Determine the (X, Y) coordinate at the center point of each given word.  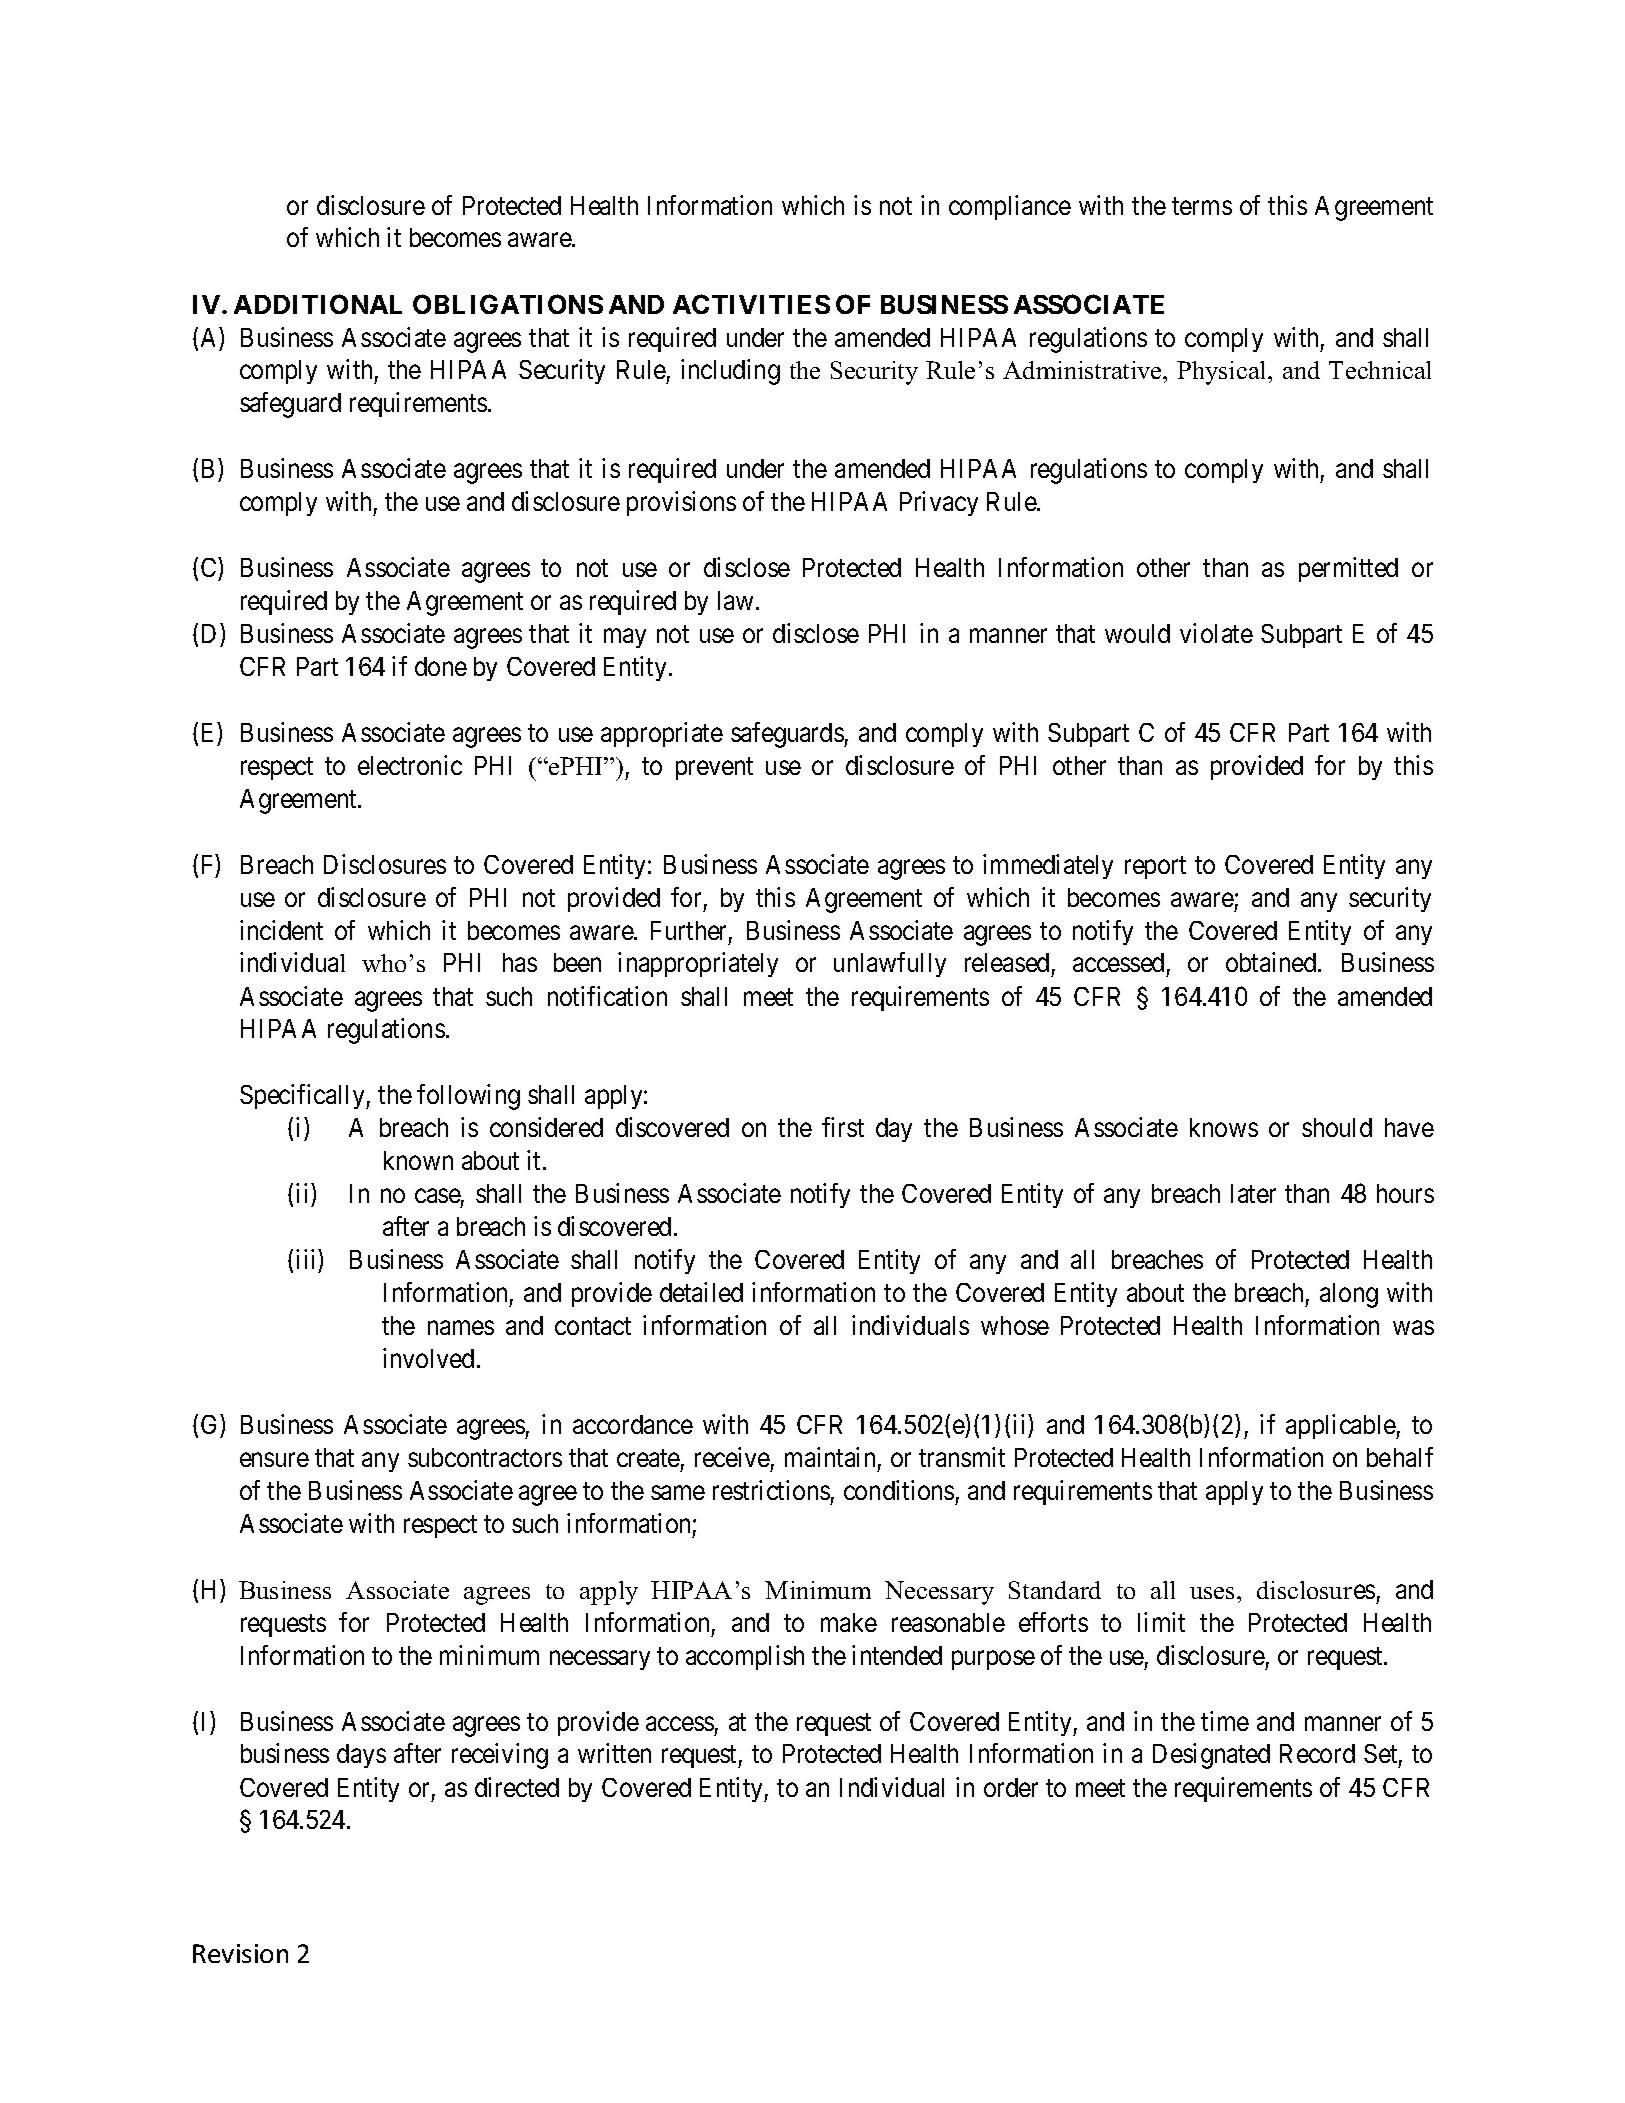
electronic (410, 765)
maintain (830, 1457)
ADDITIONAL (318, 304)
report (1155, 867)
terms (1202, 206)
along (1349, 1295)
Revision (240, 1953)
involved (428, 1358)
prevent (714, 769)
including (730, 372)
